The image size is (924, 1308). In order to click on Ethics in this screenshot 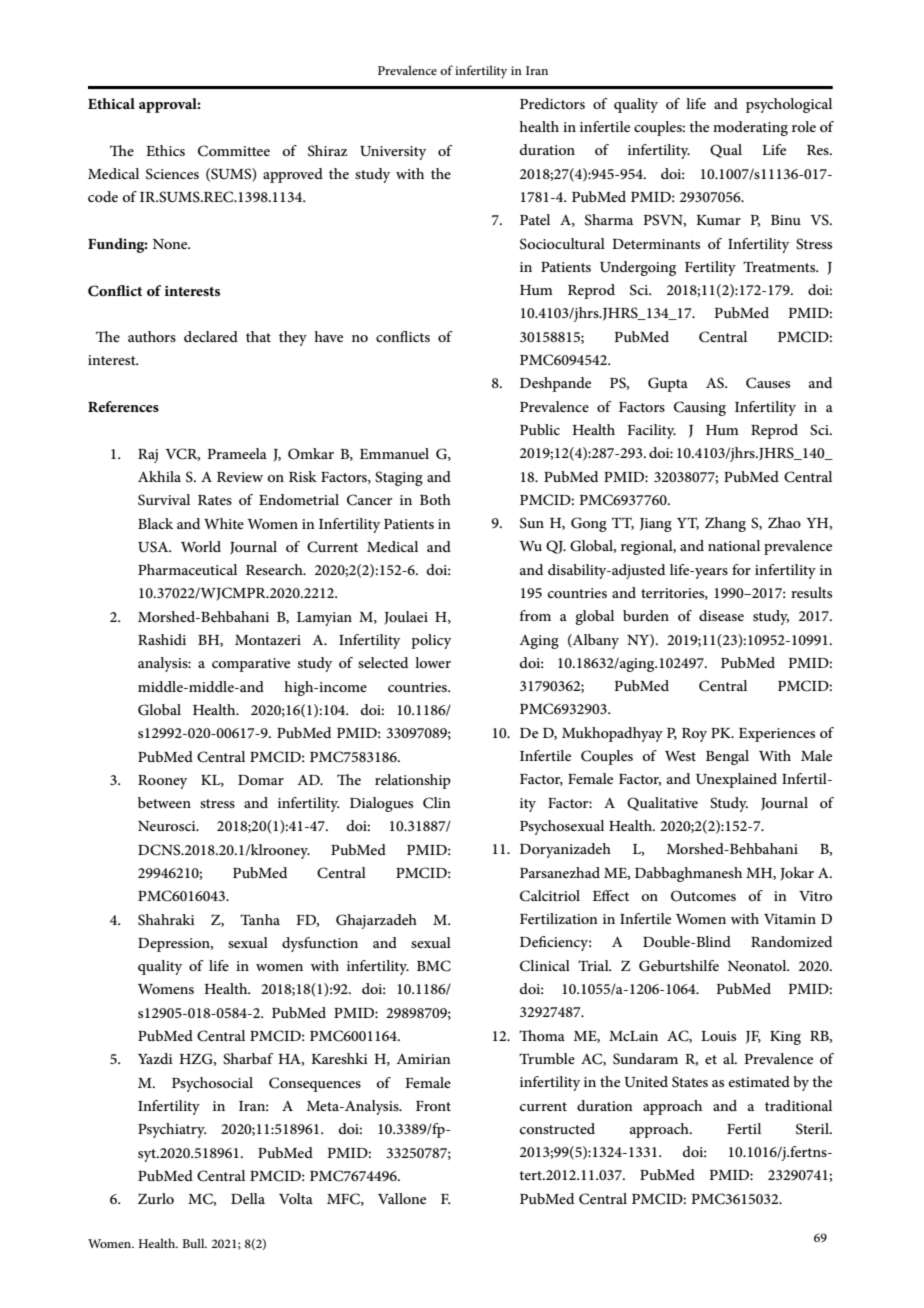, I will do `click(165, 150)`.
